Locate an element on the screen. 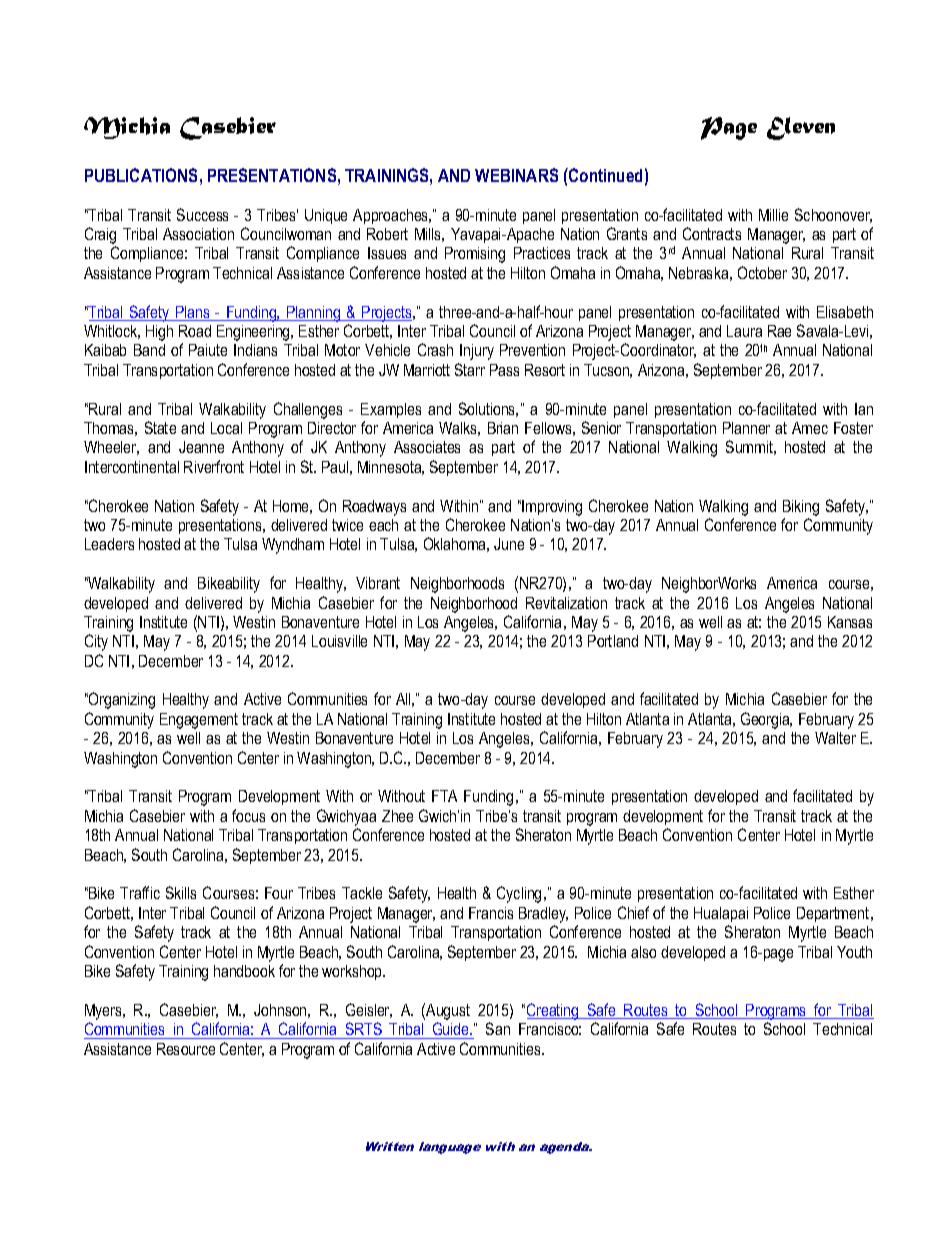 The image size is (952, 1233). Rae is located at coordinates (779, 331).
